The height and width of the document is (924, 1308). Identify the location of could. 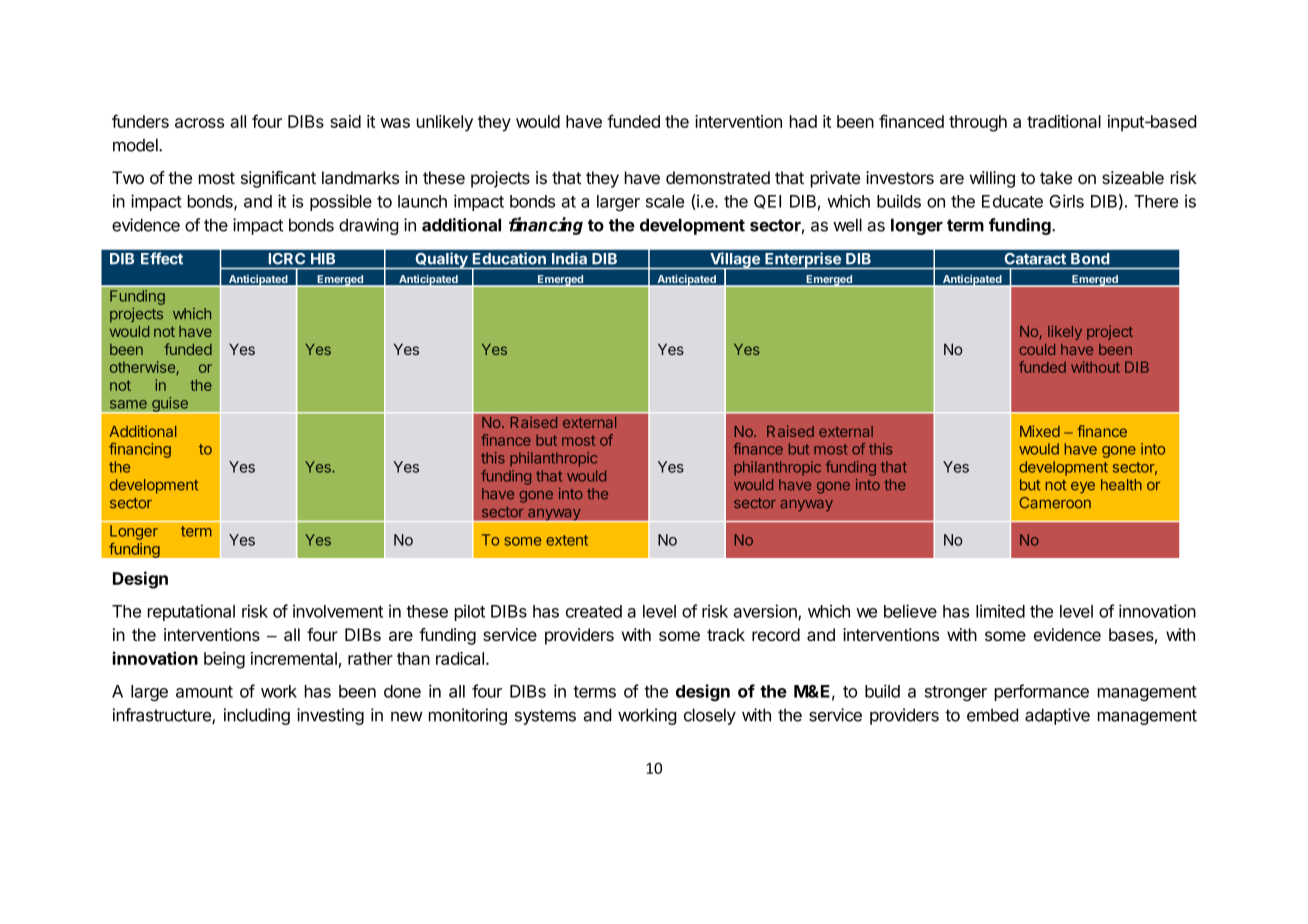
(1037, 349).
